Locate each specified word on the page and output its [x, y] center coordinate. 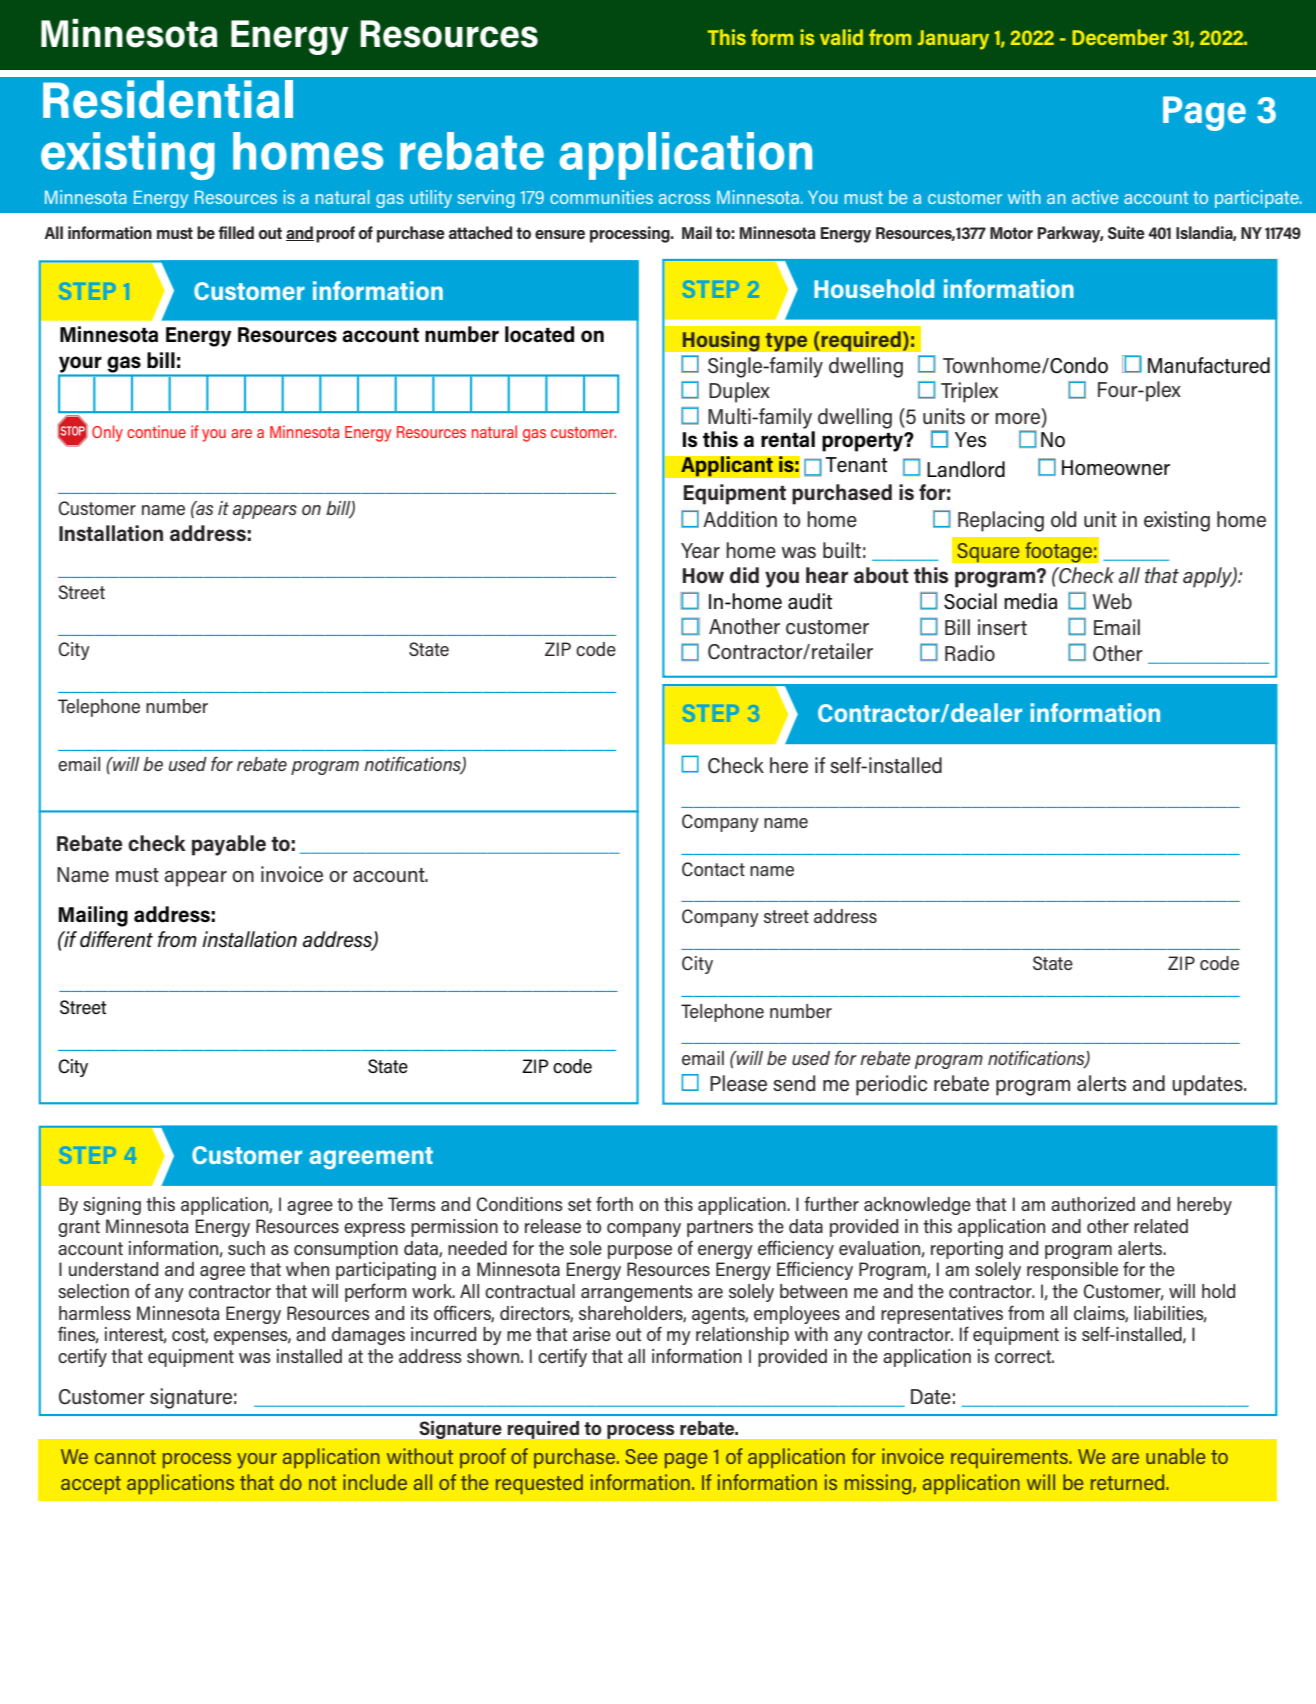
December [1119, 37]
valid [841, 37]
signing [112, 1206]
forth [614, 1203]
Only [107, 433]
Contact [713, 869]
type [786, 342]
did [744, 575]
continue [156, 431]
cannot [125, 1457]
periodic [891, 1085]
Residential [168, 99]
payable [229, 845]
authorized [1093, 1204]
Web [1112, 601]
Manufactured [1209, 365]
